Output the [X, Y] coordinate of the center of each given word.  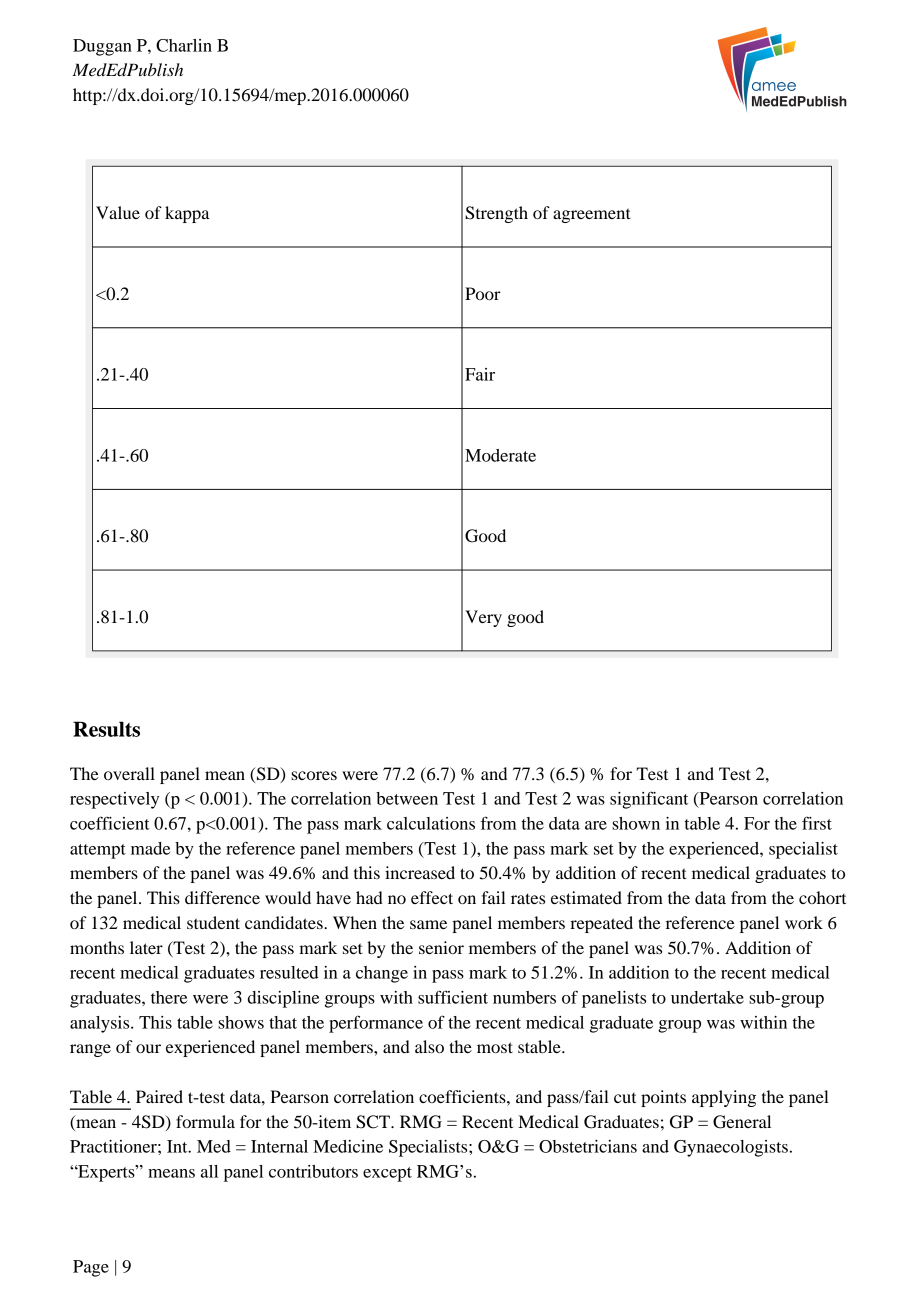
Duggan [102, 47]
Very [483, 618]
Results [106, 729]
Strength [496, 214]
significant [649, 800]
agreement [592, 215]
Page [91, 1268]
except [387, 1174]
